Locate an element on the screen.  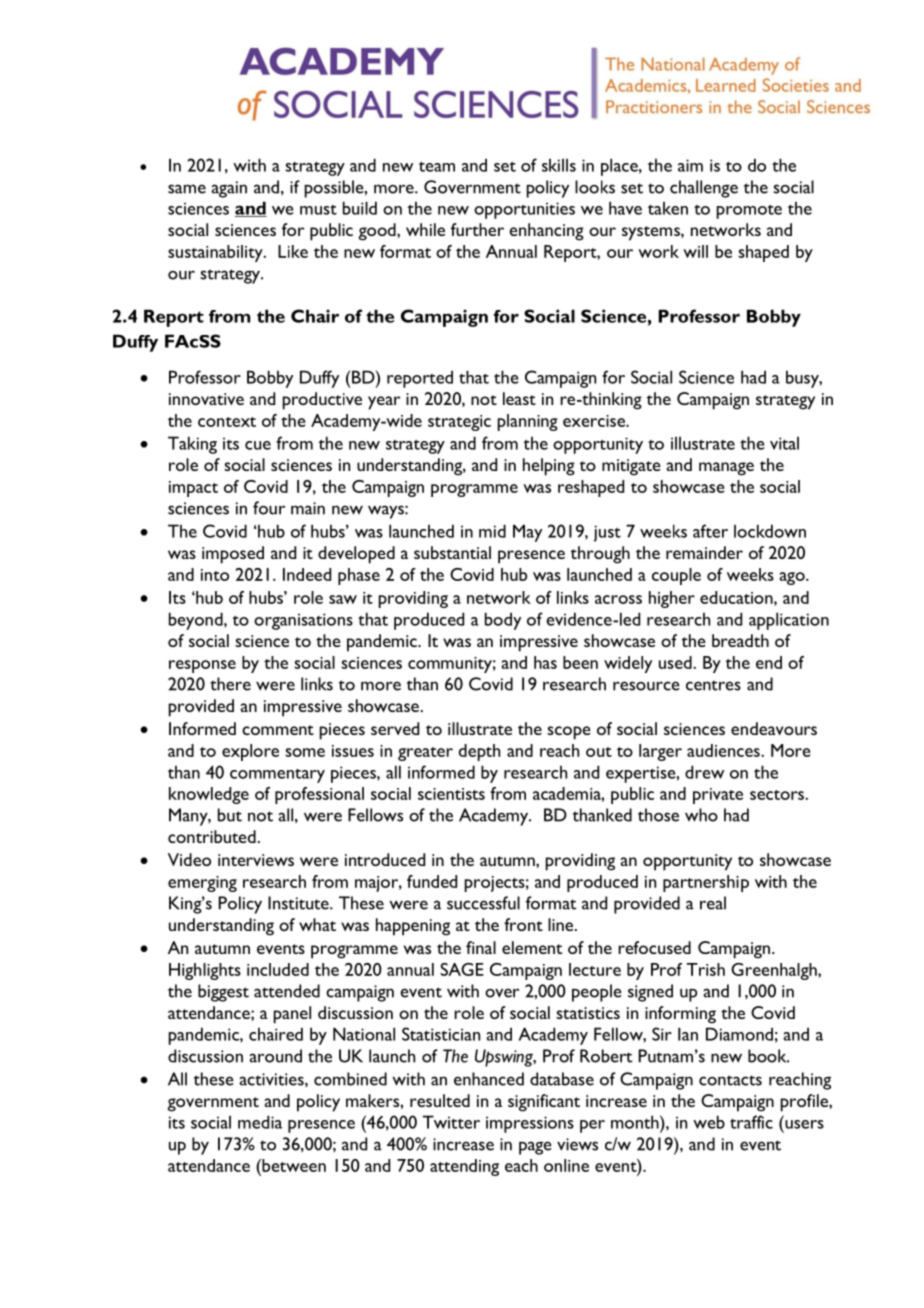
challenge is located at coordinates (704, 189).
